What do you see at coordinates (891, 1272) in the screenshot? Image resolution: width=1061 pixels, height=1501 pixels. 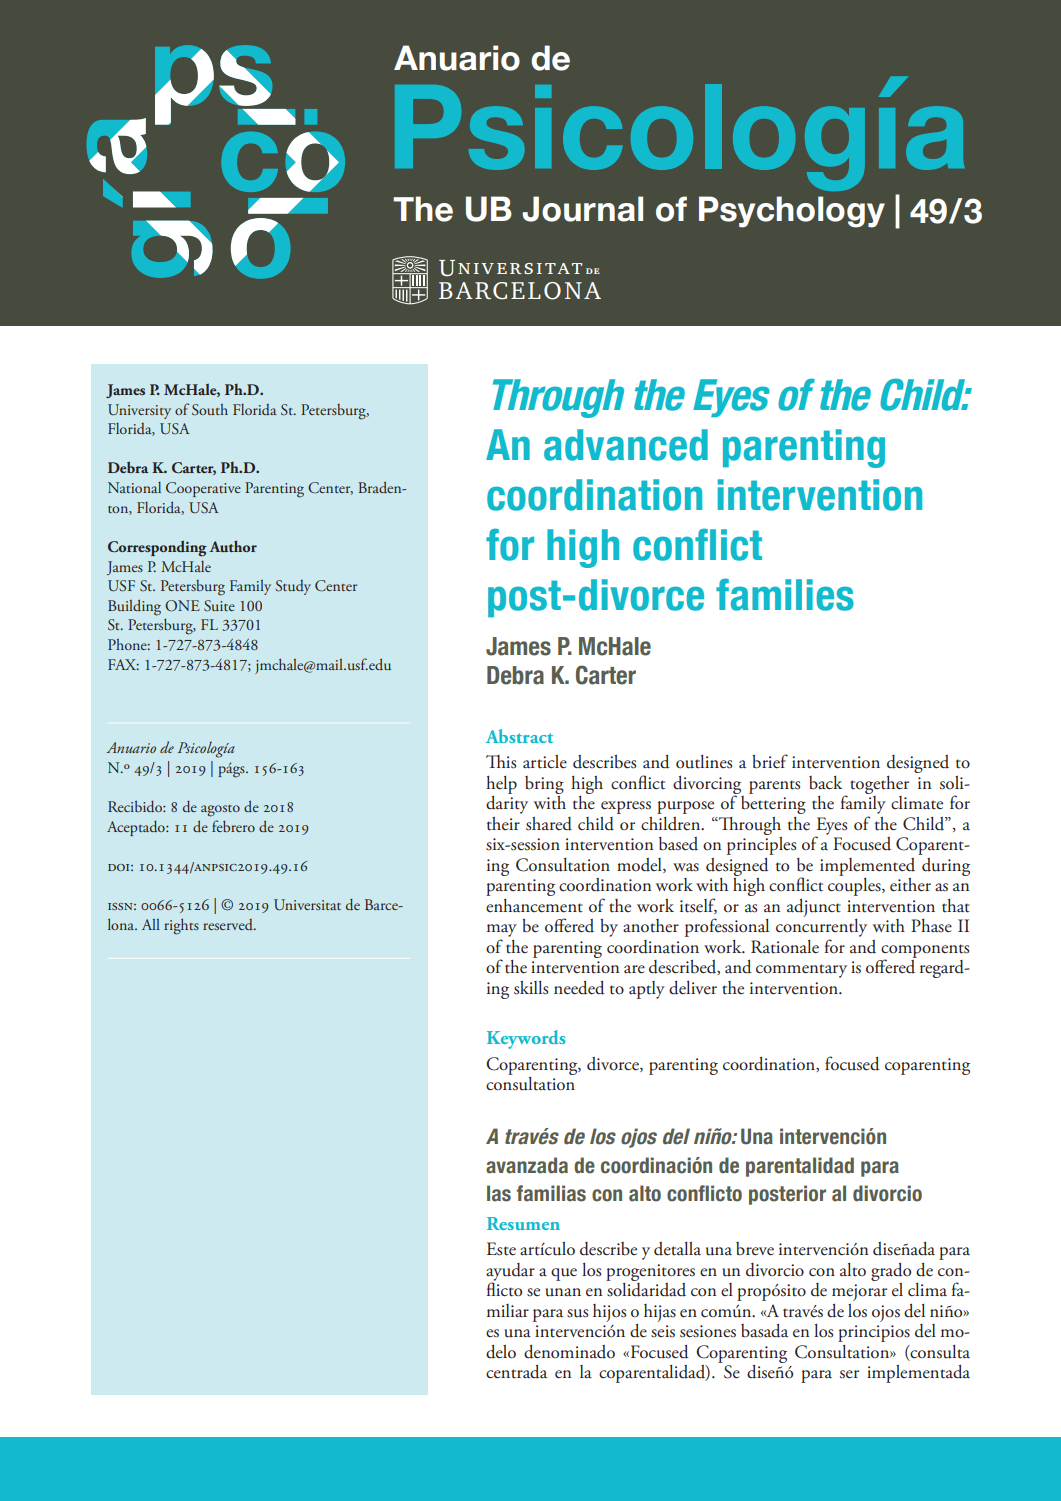 I see `grado` at bounding box center [891, 1272].
